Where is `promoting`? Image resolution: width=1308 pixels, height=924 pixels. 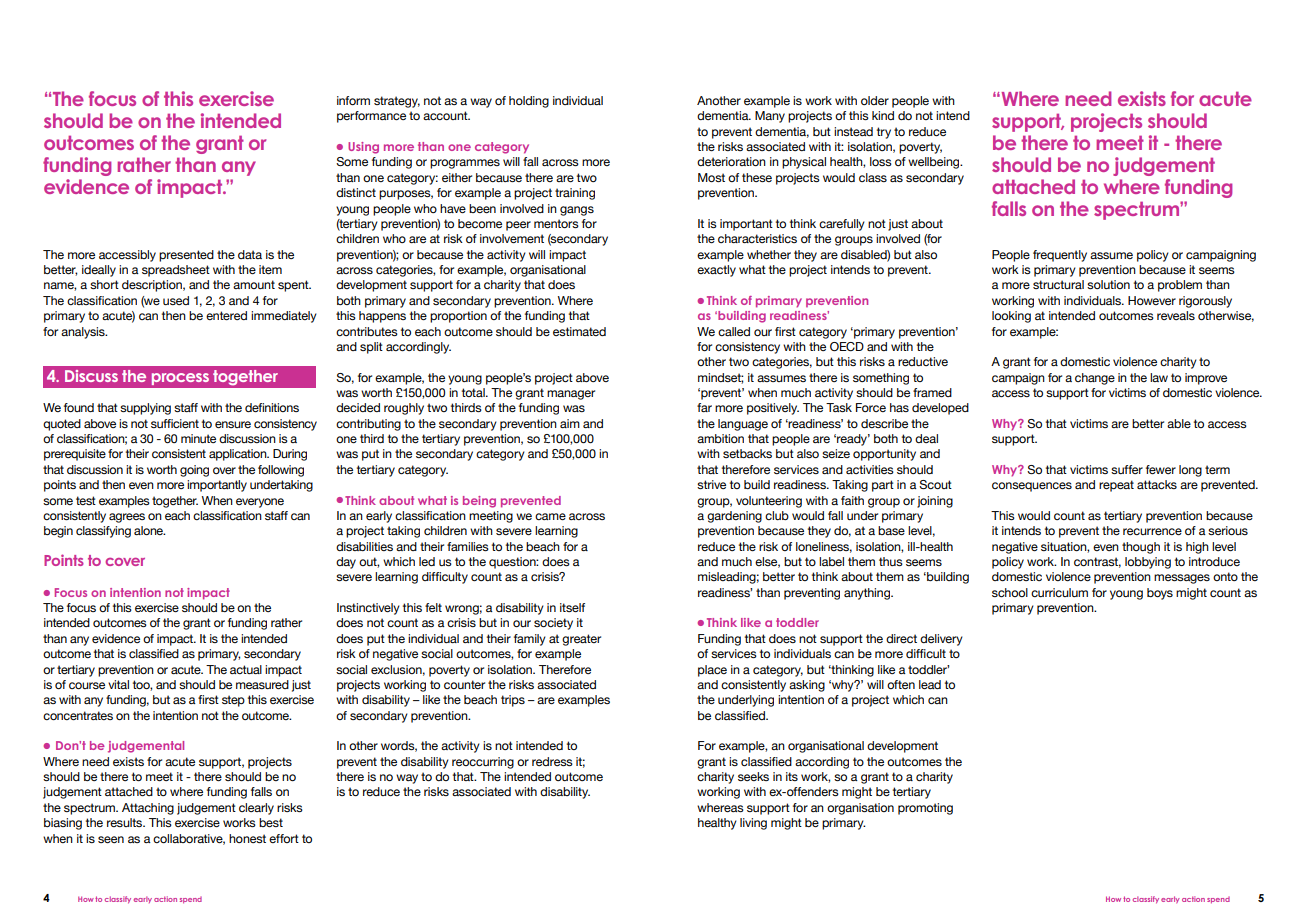 promoting is located at coordinates (925, 809).
